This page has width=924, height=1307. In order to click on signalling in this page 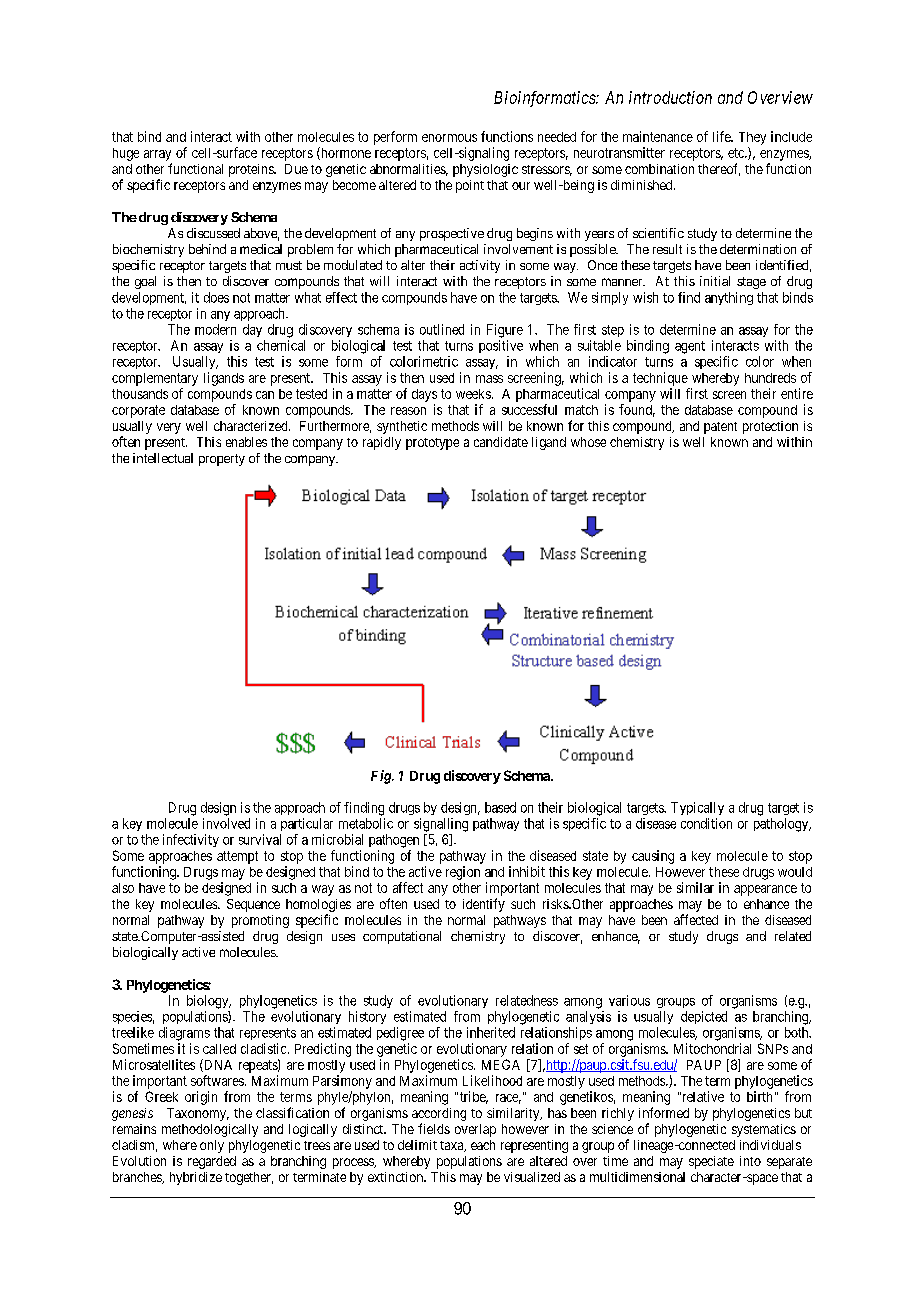, I will do `click(441, 825)`.
